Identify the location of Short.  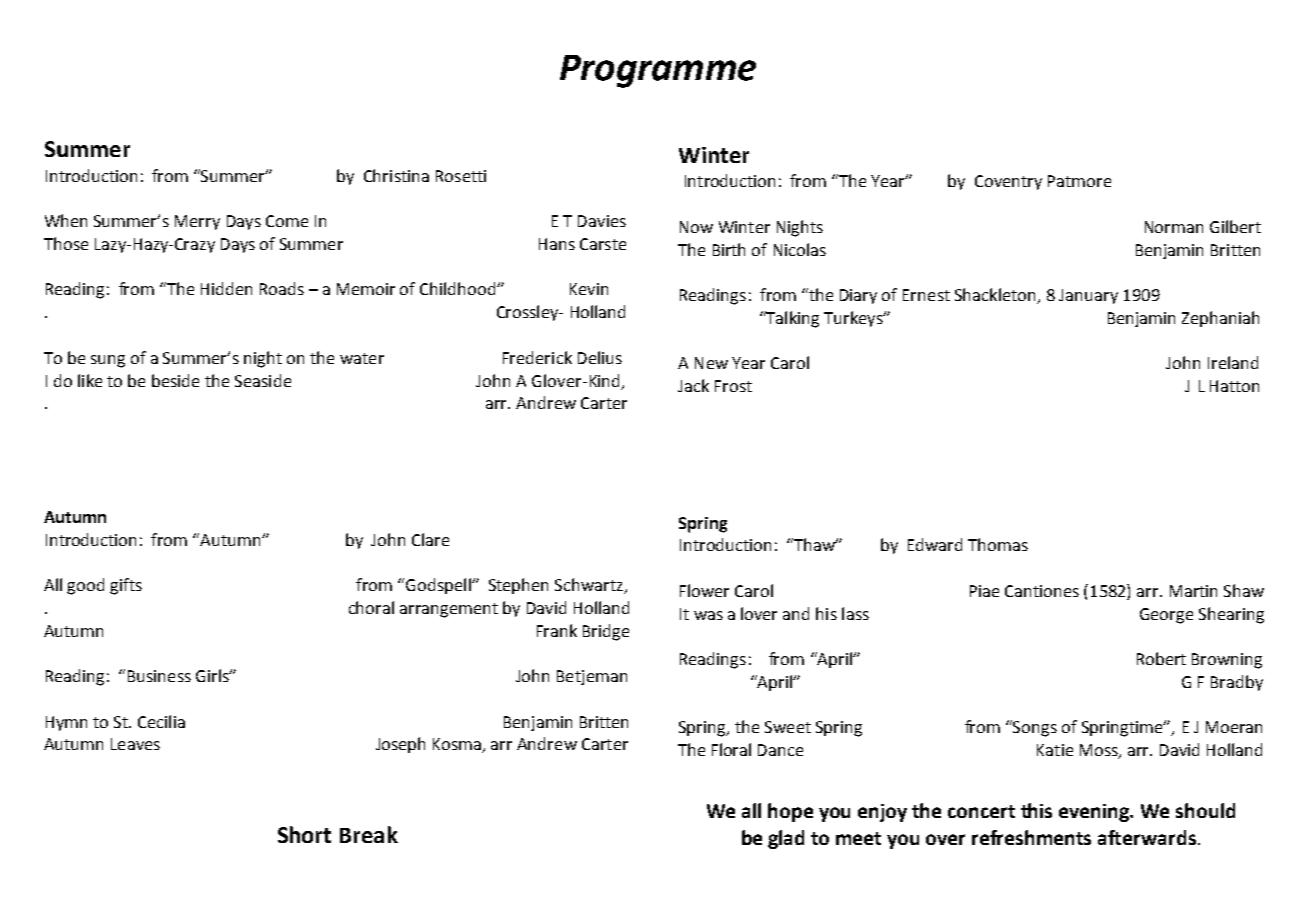
(304, 834).
